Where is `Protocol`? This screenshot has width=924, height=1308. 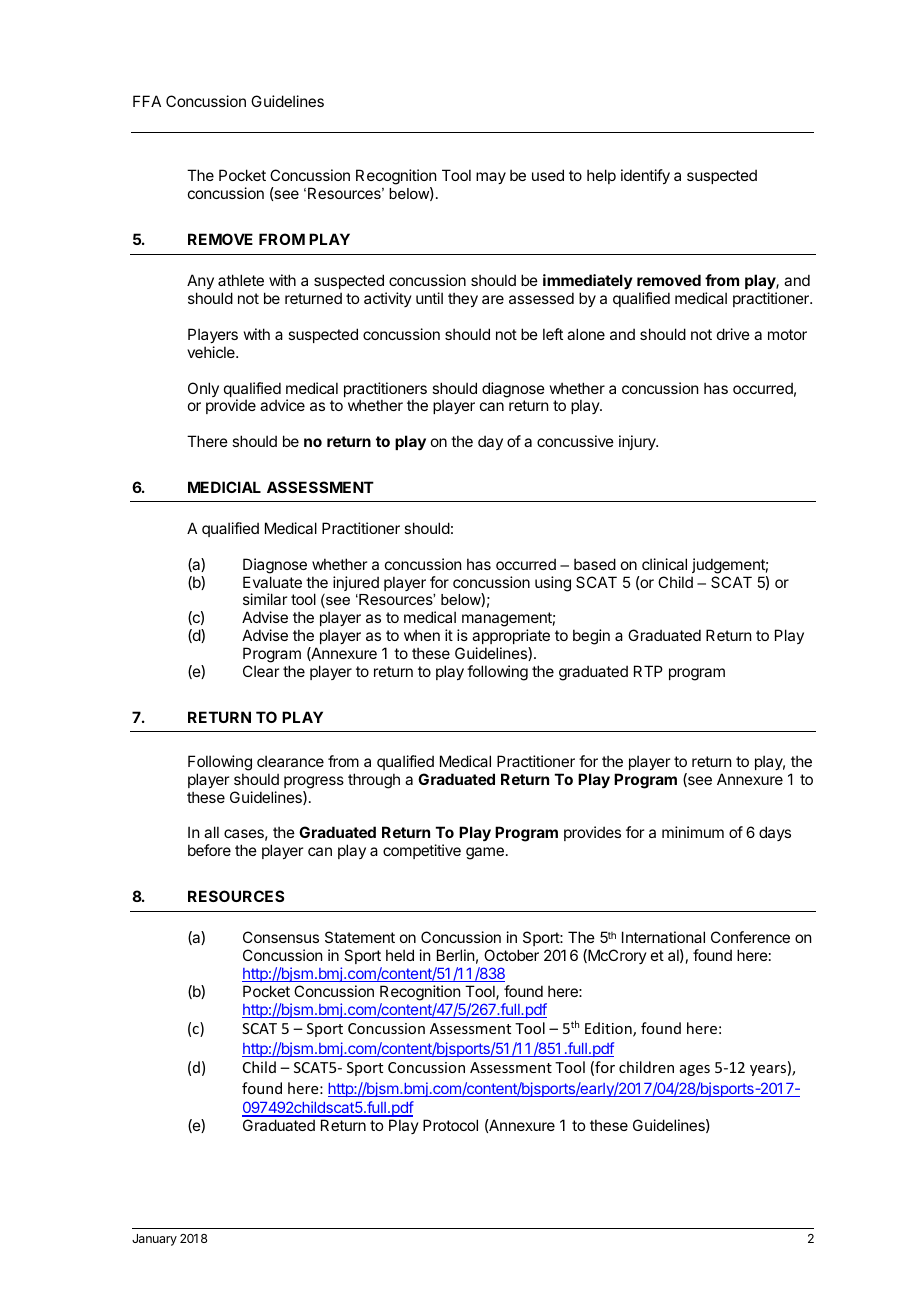 Protocol is located at coordinates (450, 1125).
